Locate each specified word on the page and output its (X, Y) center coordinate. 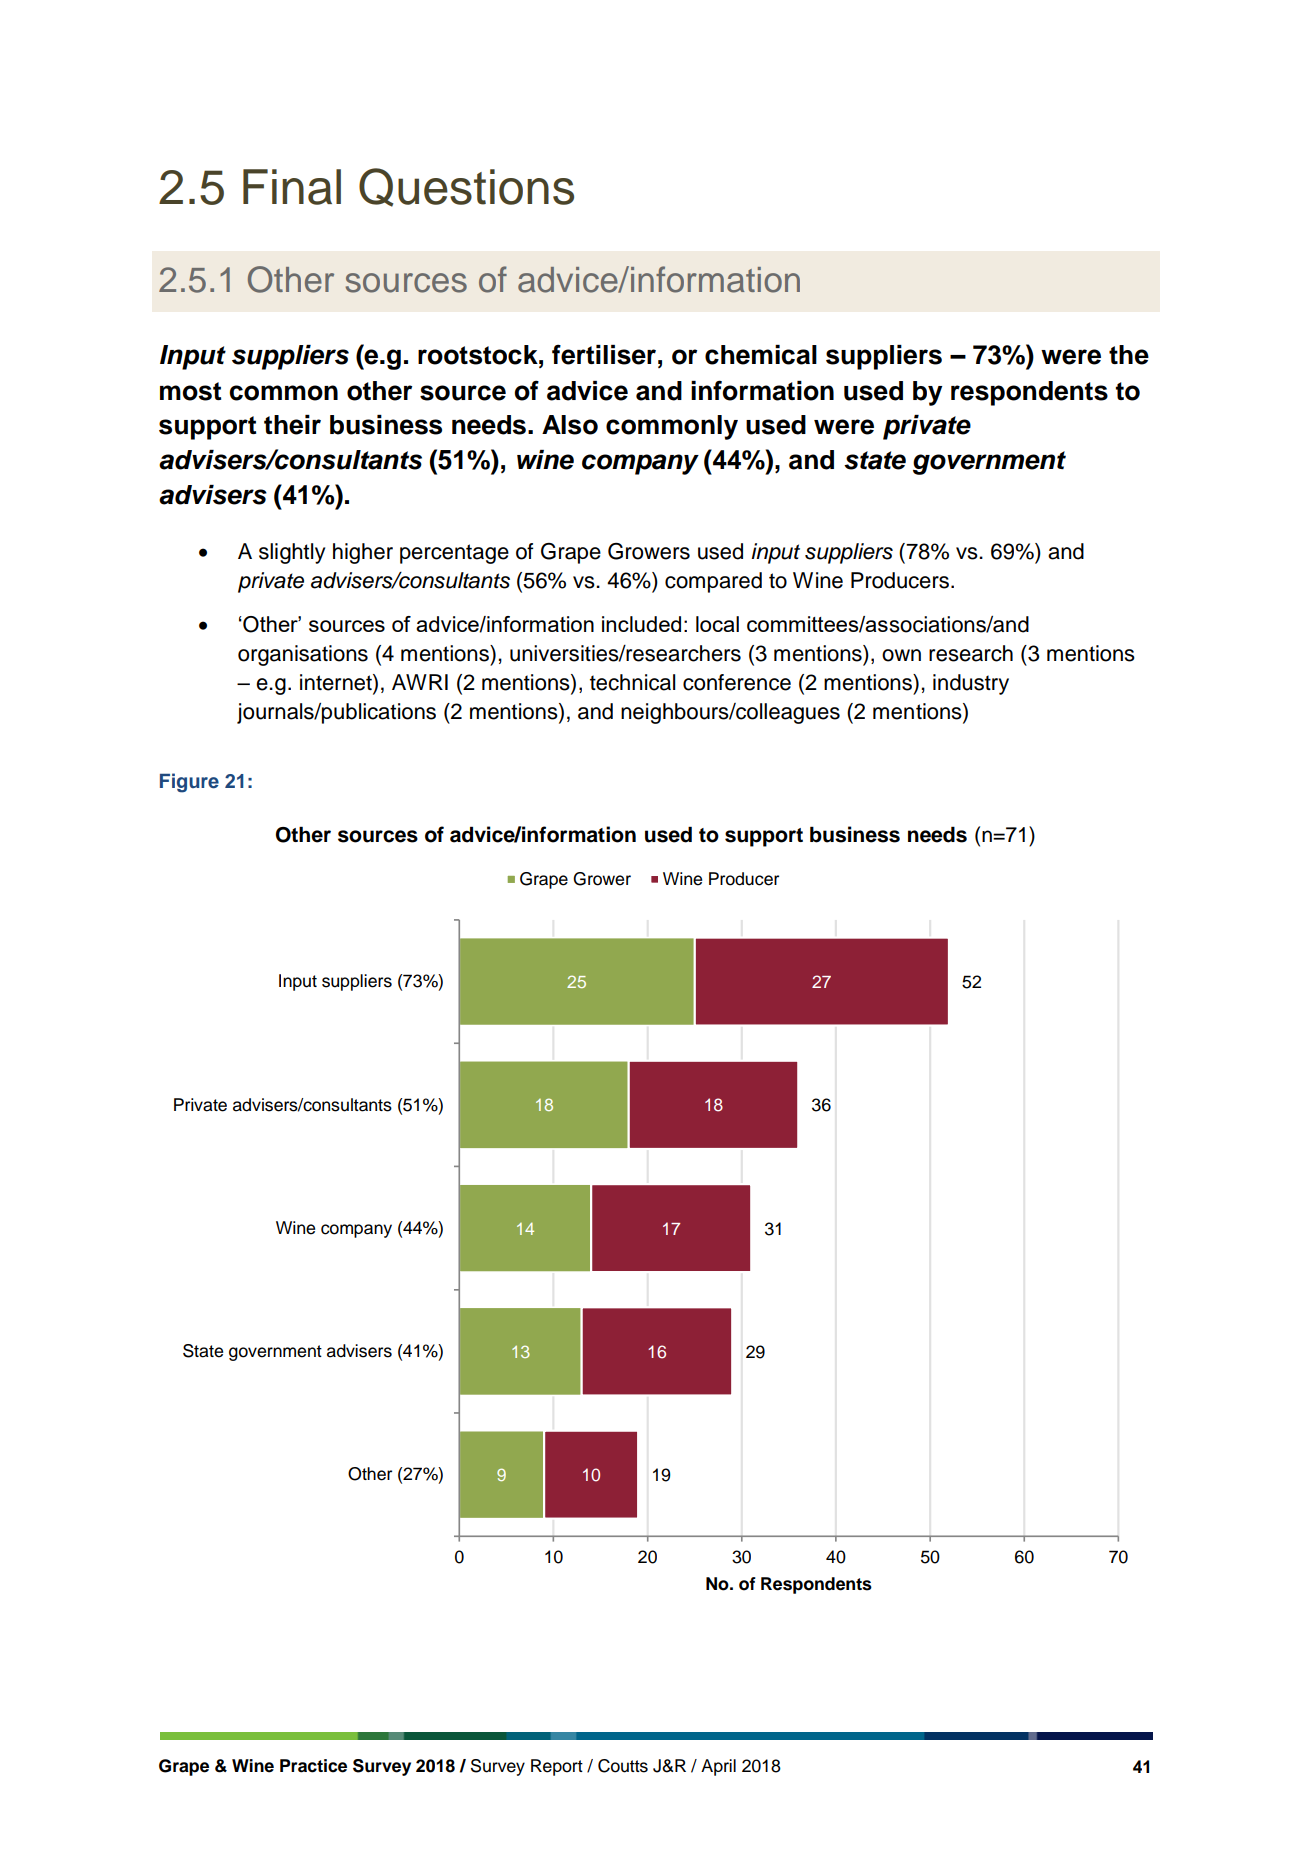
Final (292, 187)
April (718, 1767)
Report (557, 1767)
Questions (466, 187)
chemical (761, 355)
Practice (313, 1766)
